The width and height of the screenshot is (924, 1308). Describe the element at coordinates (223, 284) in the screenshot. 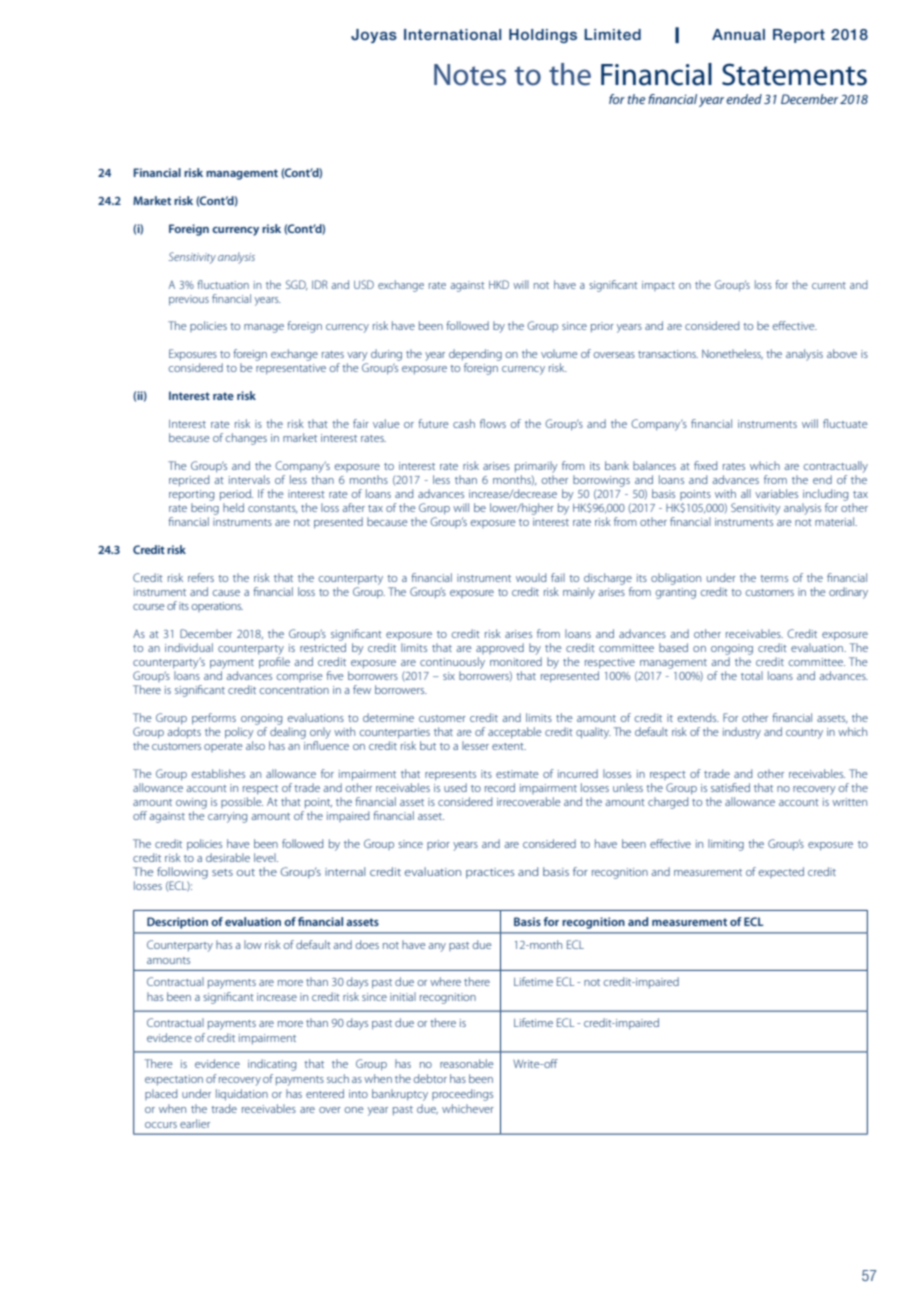

I see `fluctuation` at that location.
